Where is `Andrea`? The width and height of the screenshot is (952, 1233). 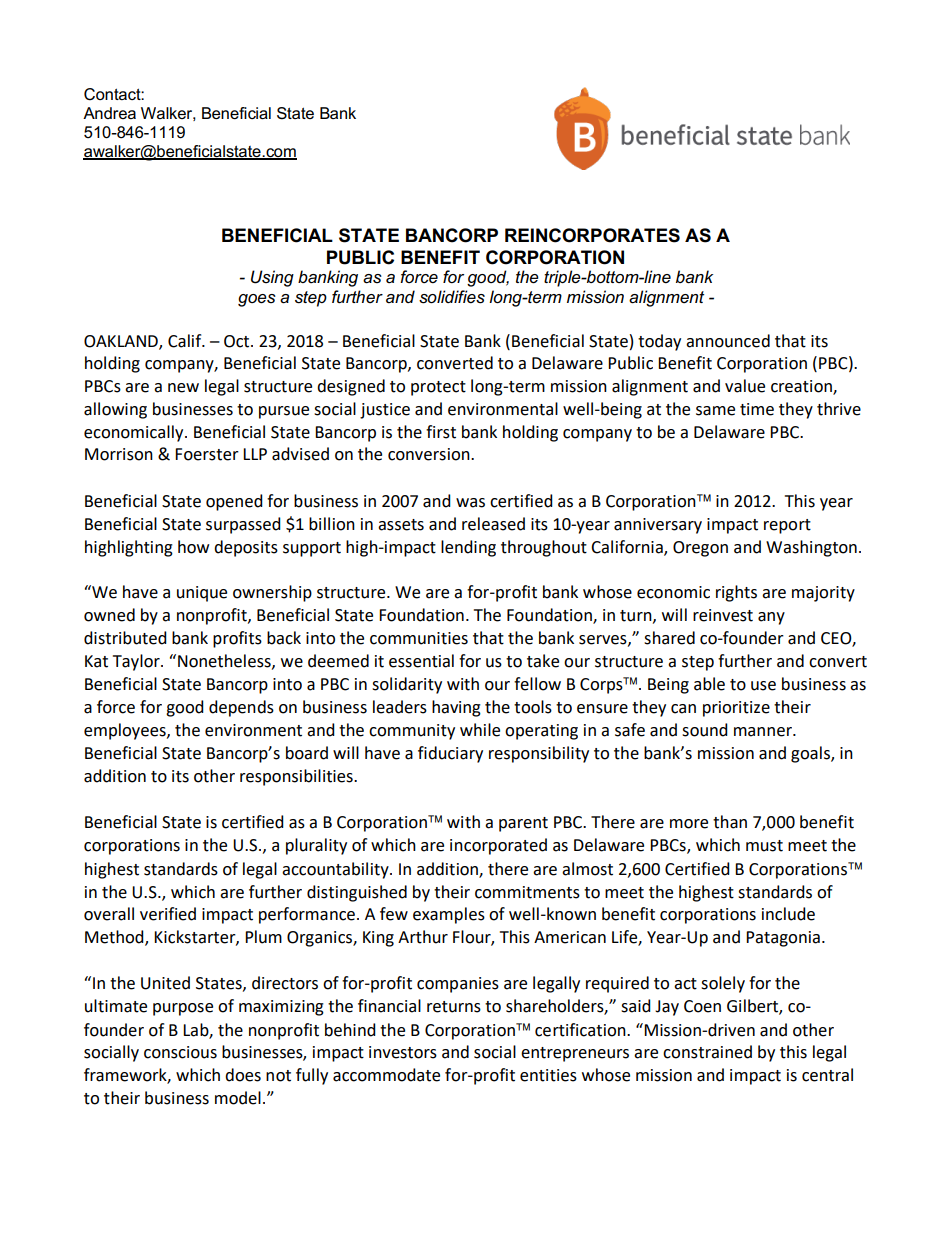
Andrea is located at coordinates (109, 113).
